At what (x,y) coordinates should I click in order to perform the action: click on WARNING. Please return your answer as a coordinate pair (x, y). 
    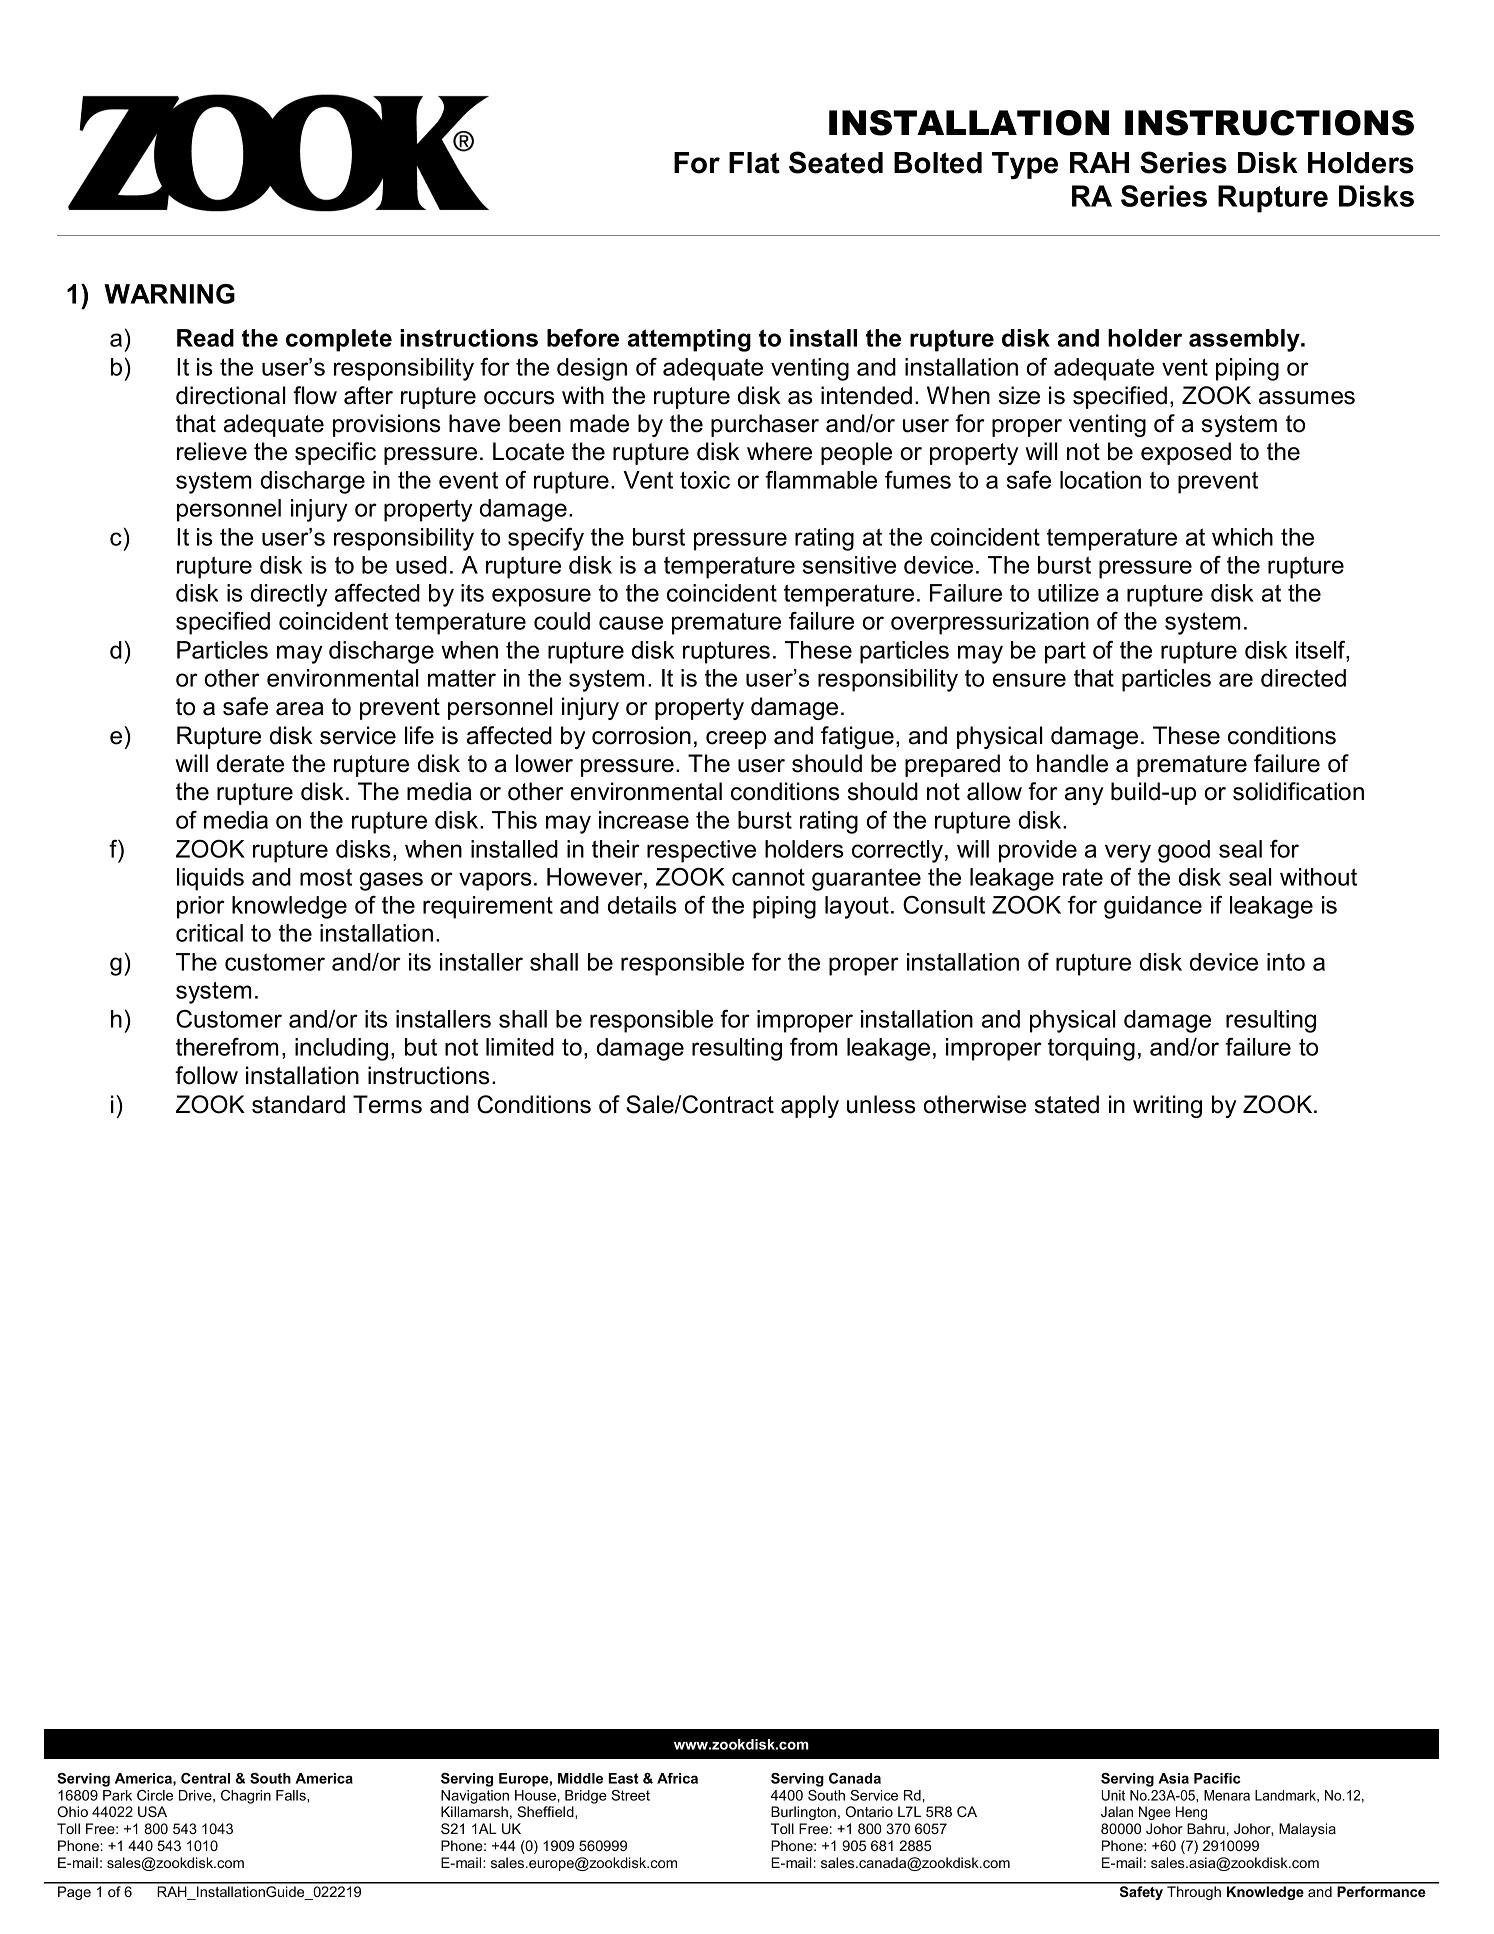
    Looking at the image, I should click on (169, 294).
